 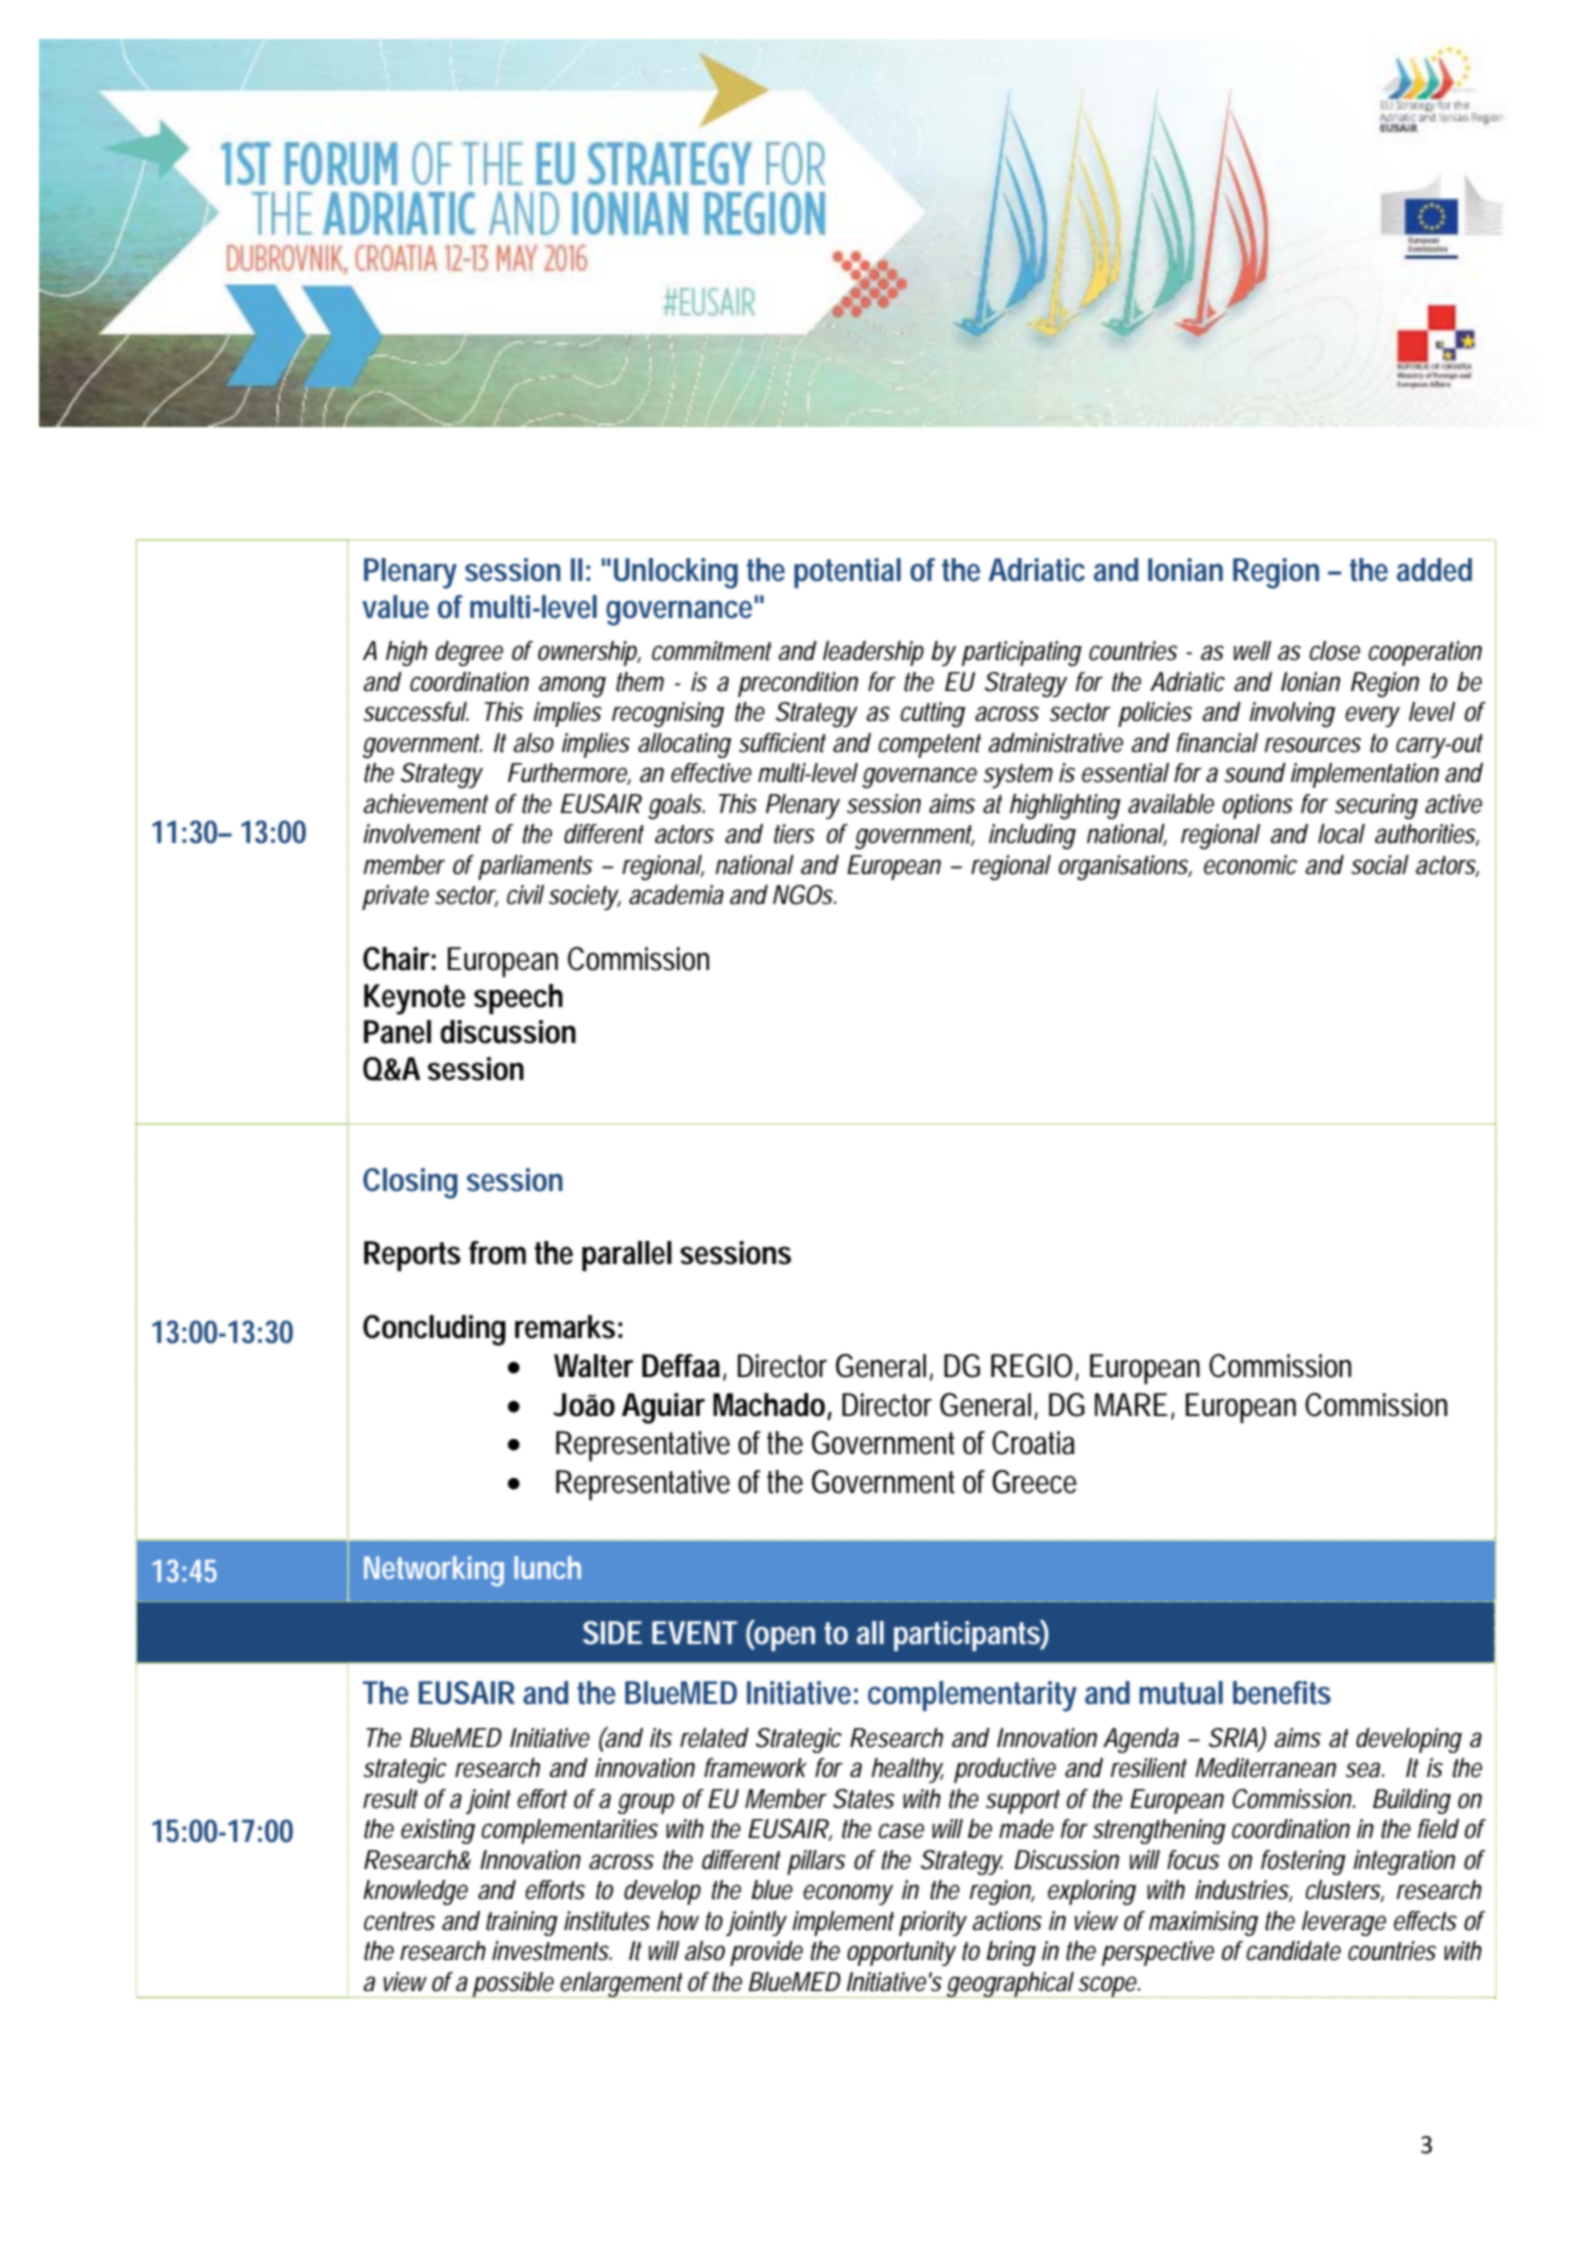 What do you see at coordinates (1334, 651) in the screenshot?
I see `close` at bounding box center [1334, 651].
